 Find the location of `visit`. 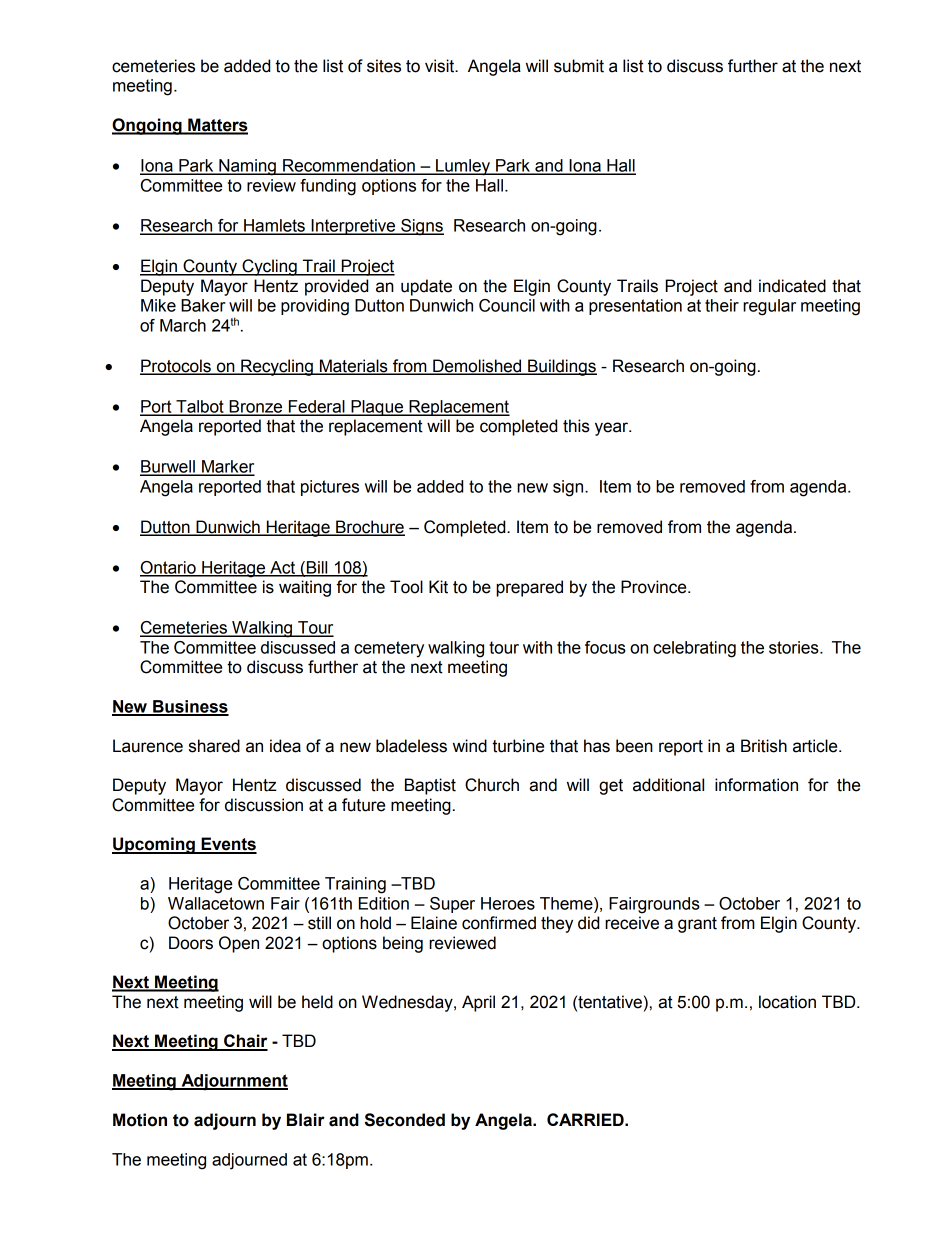

visit is located at coordinates (441, 66).
